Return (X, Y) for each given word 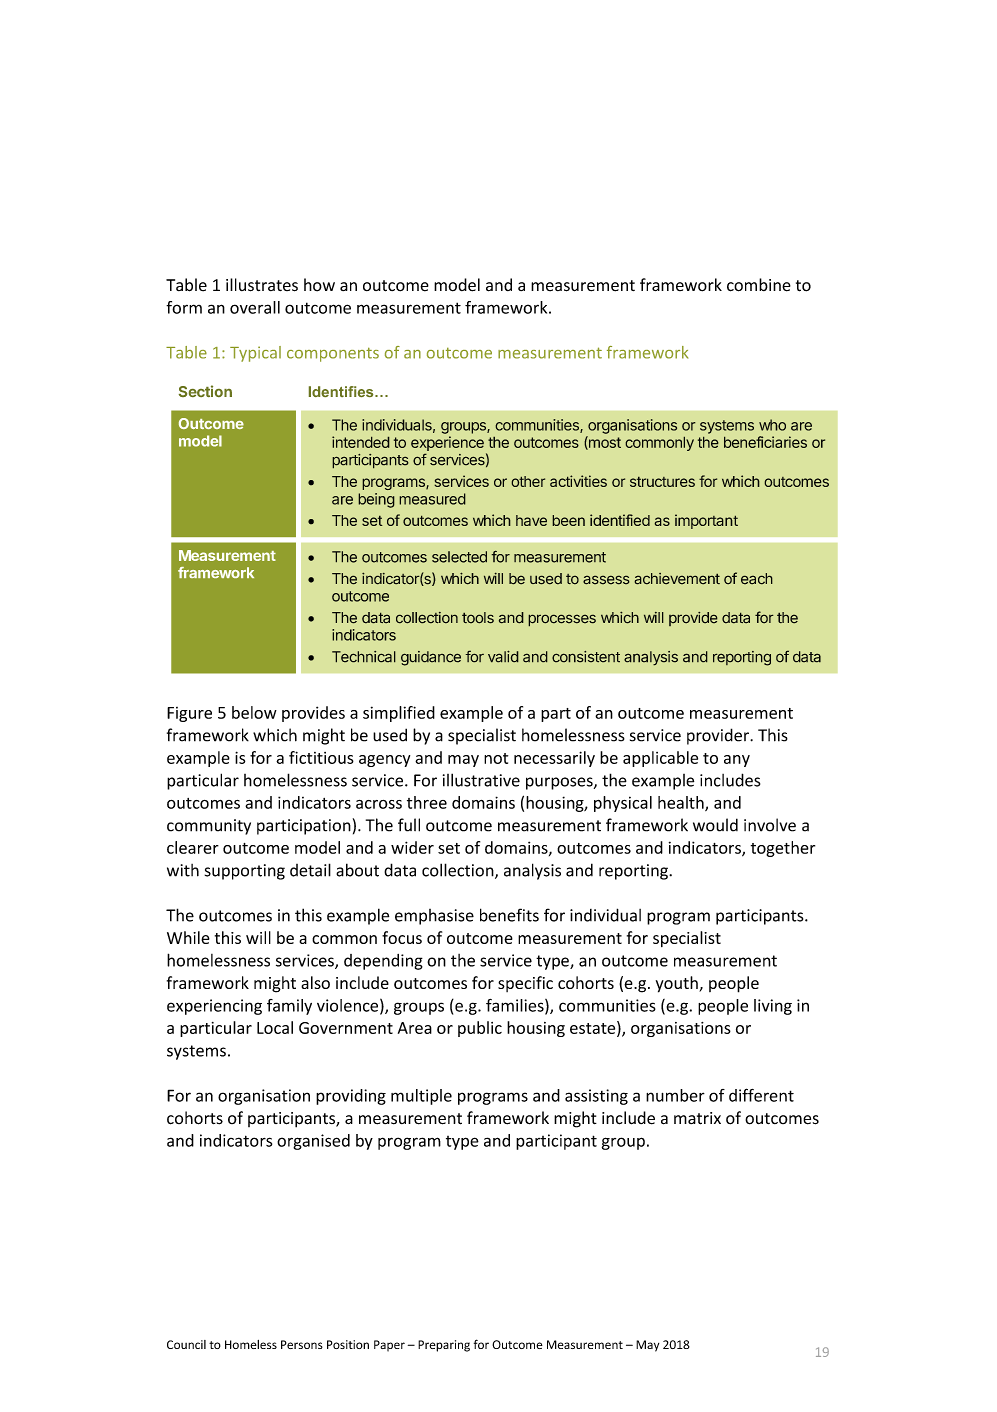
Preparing (444, 1346)
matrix (697, 1118)
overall (255, 307)
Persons (302, 1344)
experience (447, 443)
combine (759, 285)
